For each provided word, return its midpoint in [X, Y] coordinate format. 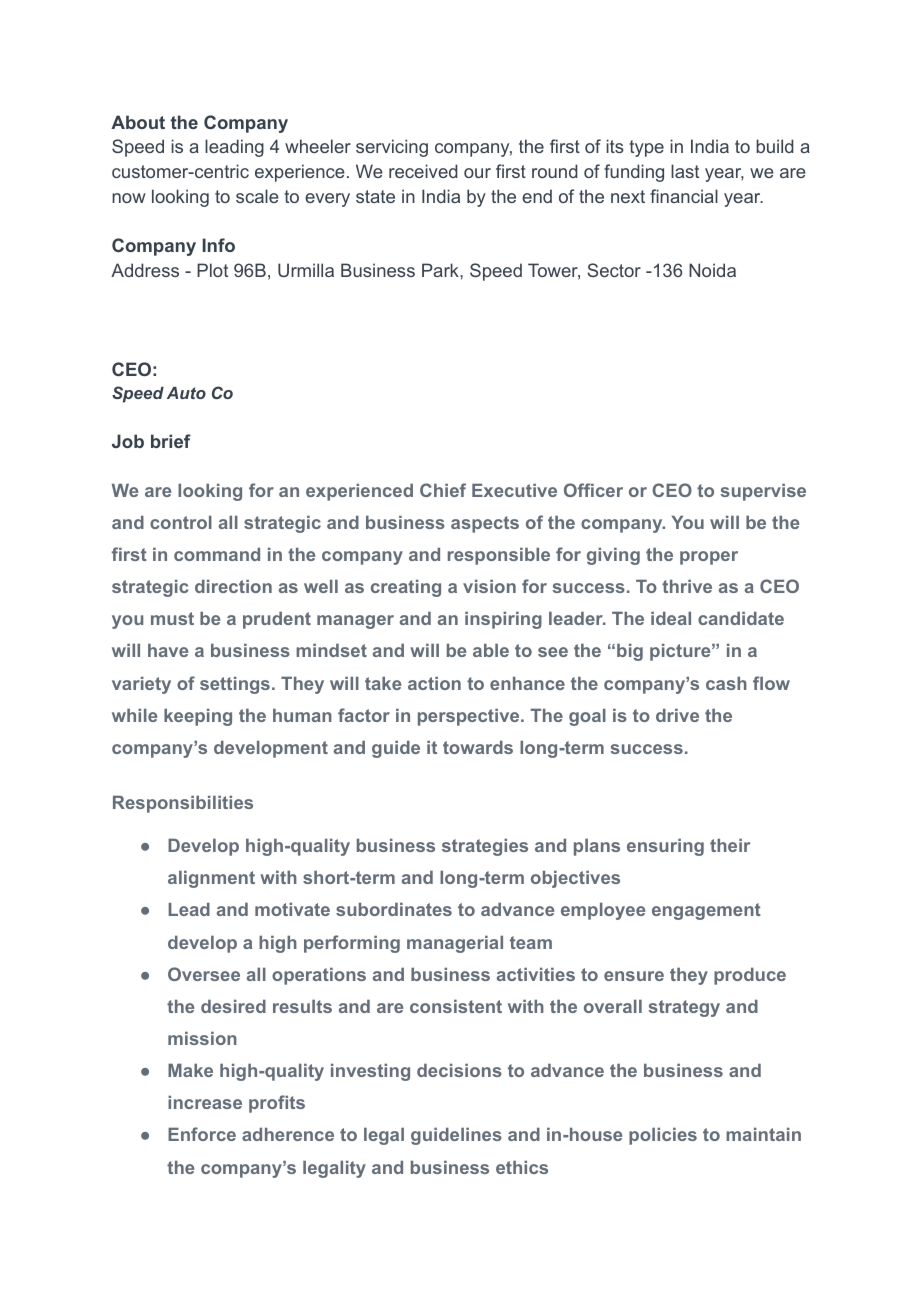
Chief [443, 490]
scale [257, 196]
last [685, 171]
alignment [211, 879]
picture [680, 652]
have [168, 650]
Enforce [202, 1134]
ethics [522, 1167]
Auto [186, 393]
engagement [706, 911]
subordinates [394, 909]
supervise [763, 492]
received [423, 171]
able [491, 650]
